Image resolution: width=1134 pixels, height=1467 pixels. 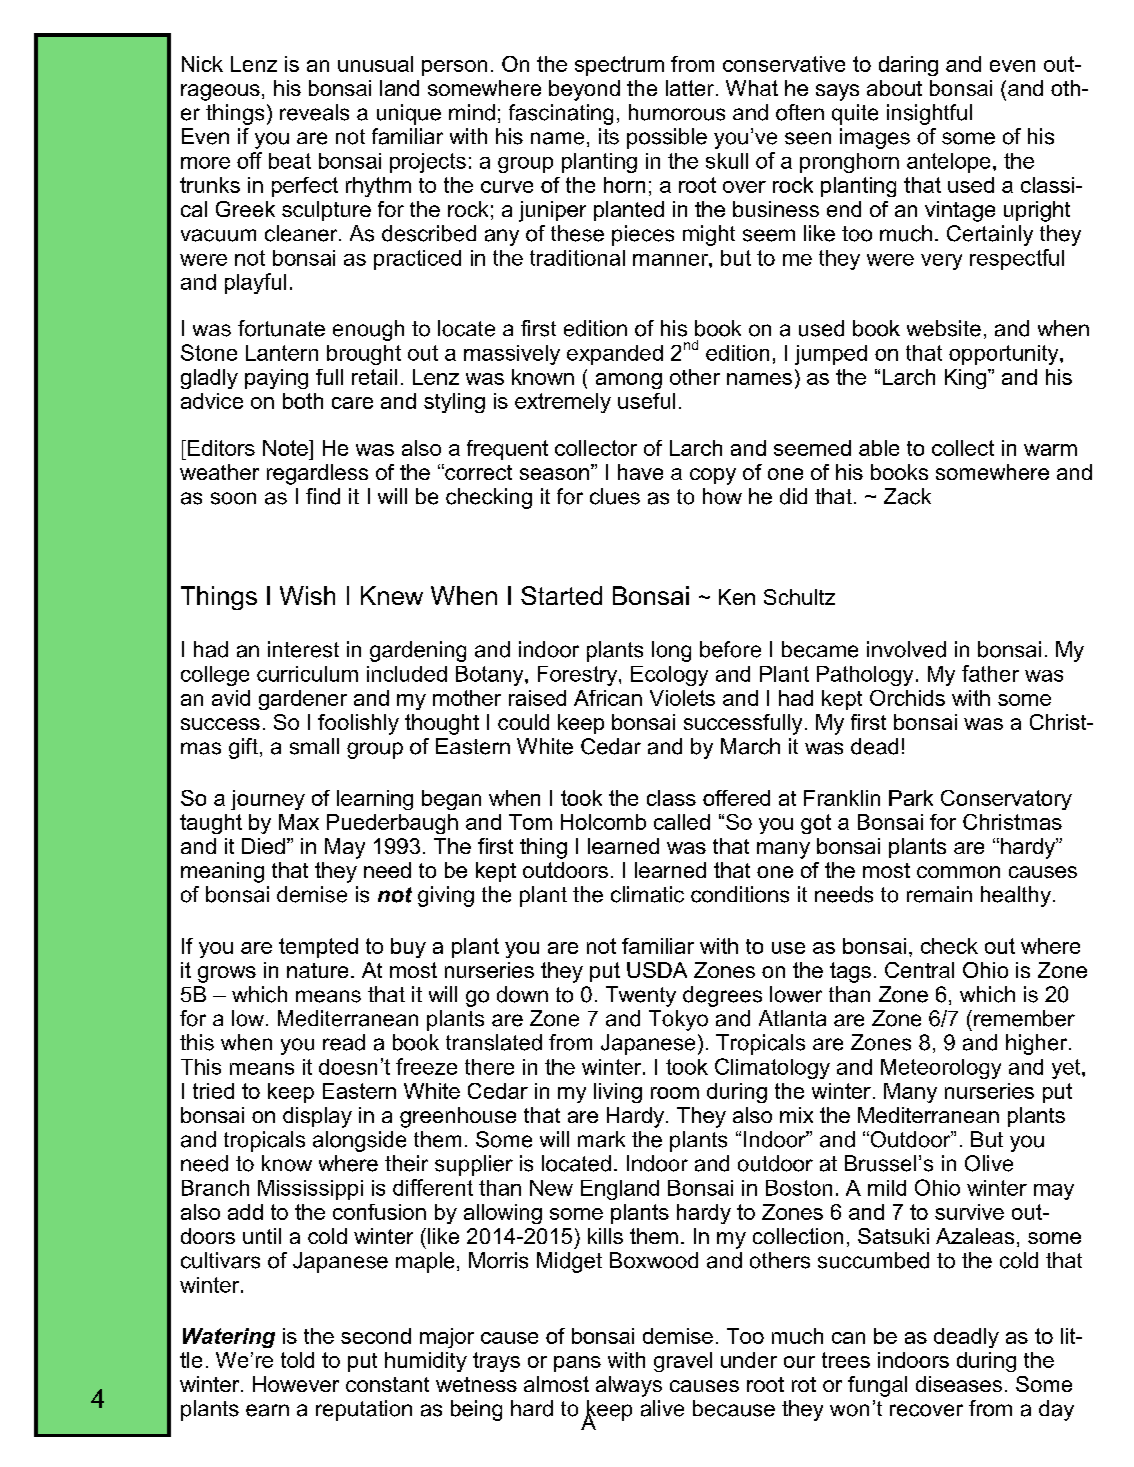 I want to click on humorous, so click(x=677, y=112).
